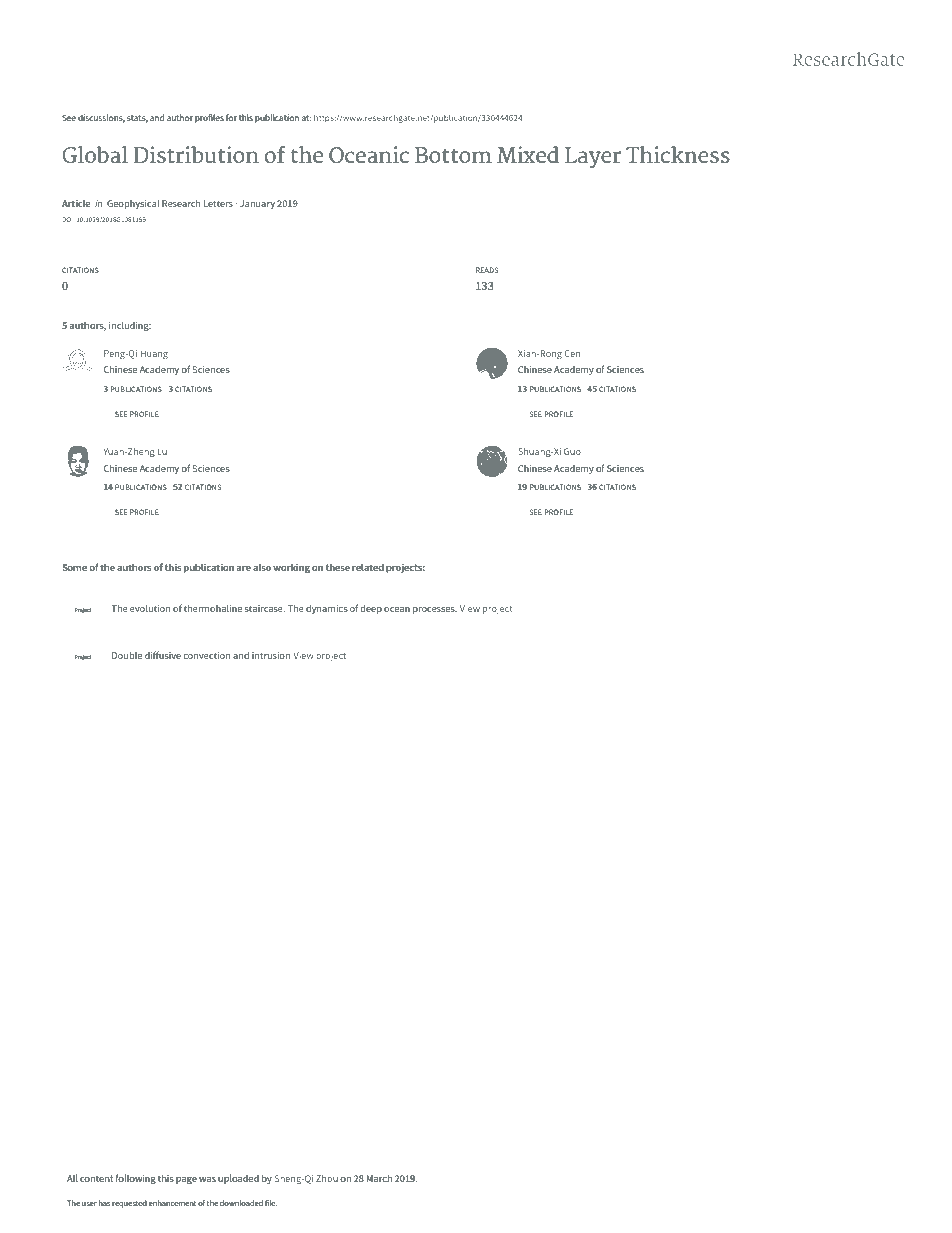 This page has height=1233, width=952. What do you see at coordinates (135, 1179) in the page?
I see `following` at bounding box center [135, 1179].
